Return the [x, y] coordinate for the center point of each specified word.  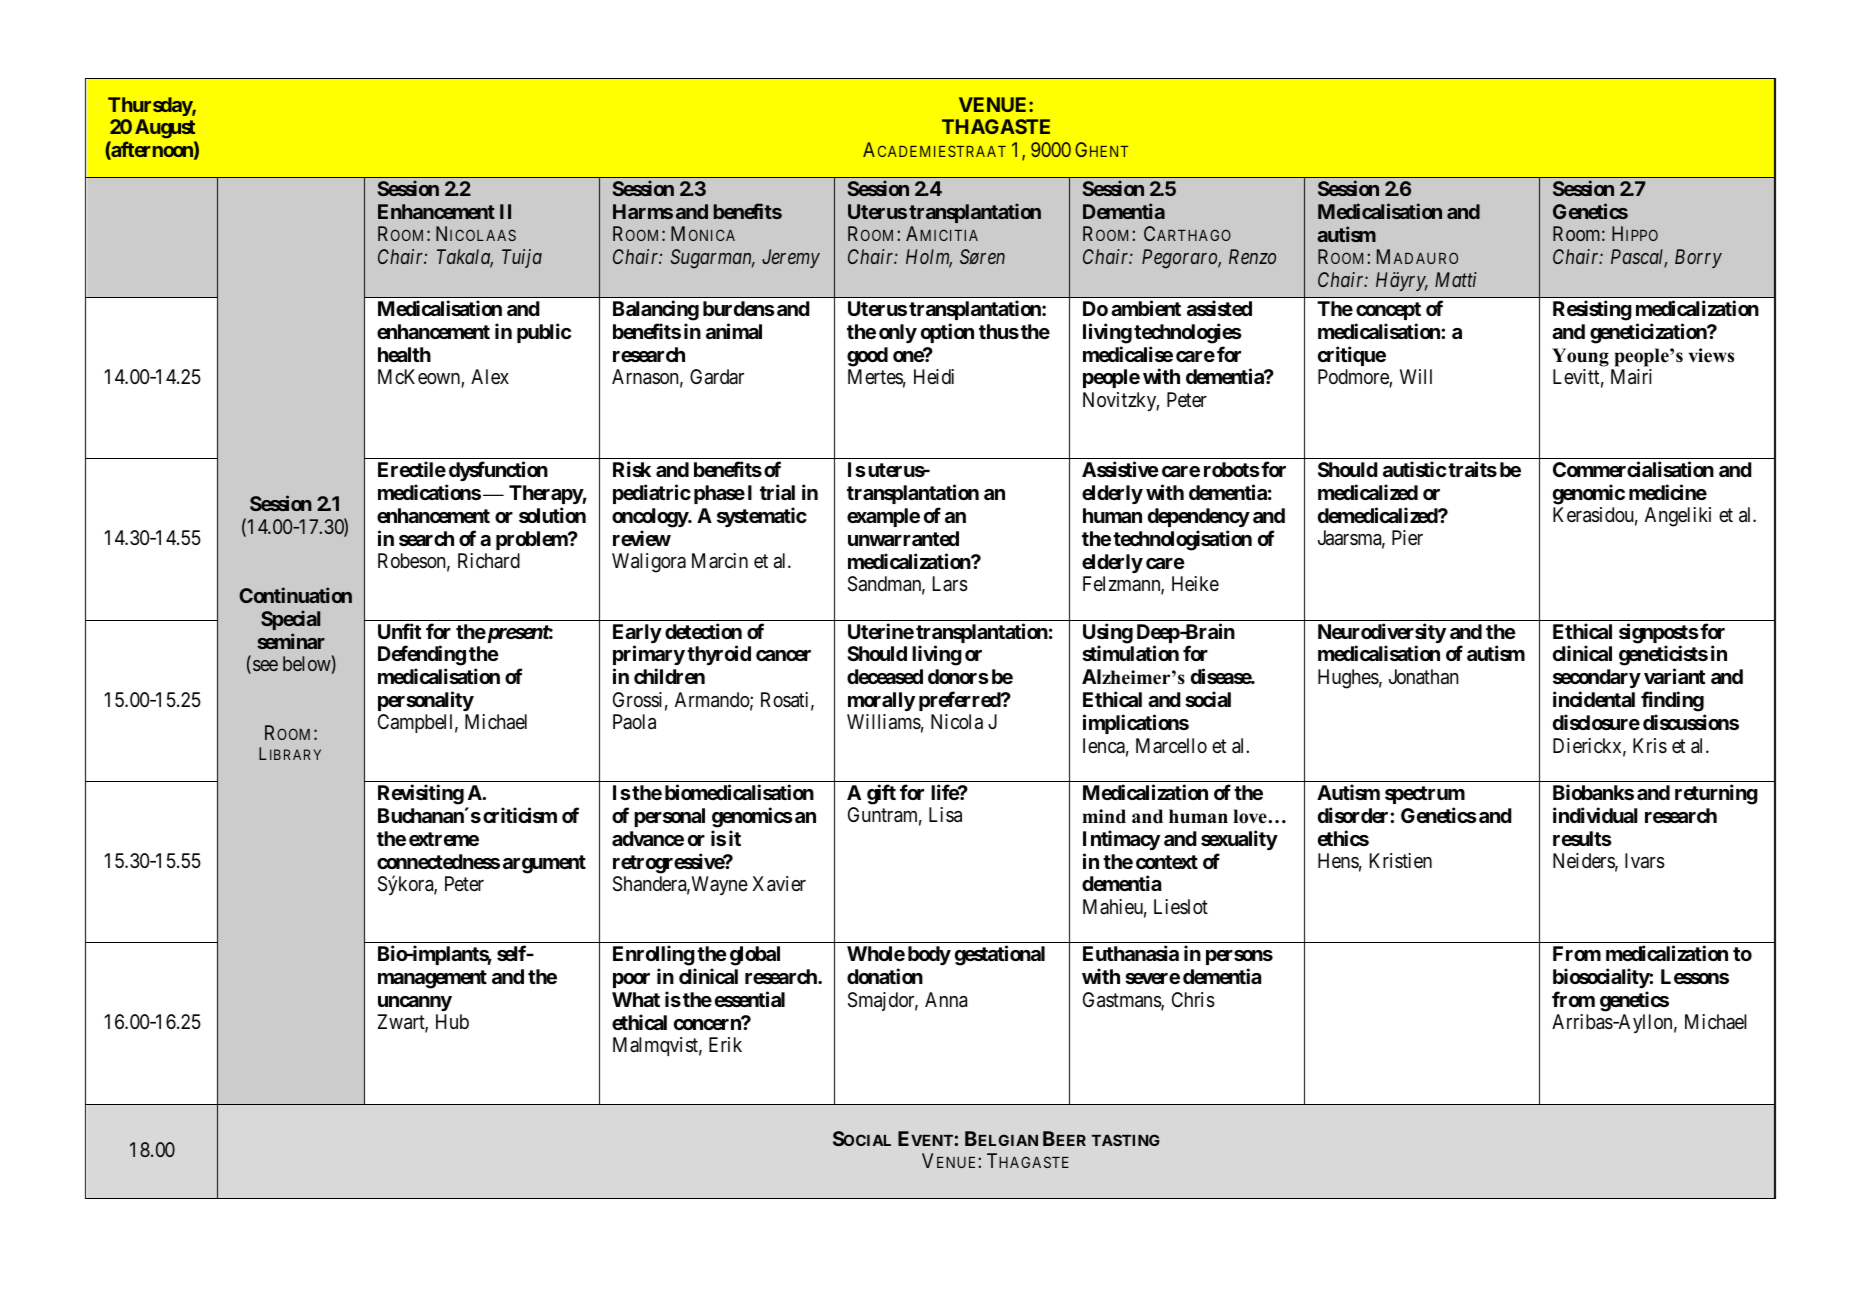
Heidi [934, 376]
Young [1580, 357]
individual [1595, 815]
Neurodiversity [1382, 634]
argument [544, 864]
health [404, 354]
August [165, 129]
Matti [1456, 279]
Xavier [779, 884]
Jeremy [791, 258]
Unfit [399, 631]
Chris [1193, 1000]
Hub [452, 1021]
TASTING [1126, 1140]
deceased [885, 676]
